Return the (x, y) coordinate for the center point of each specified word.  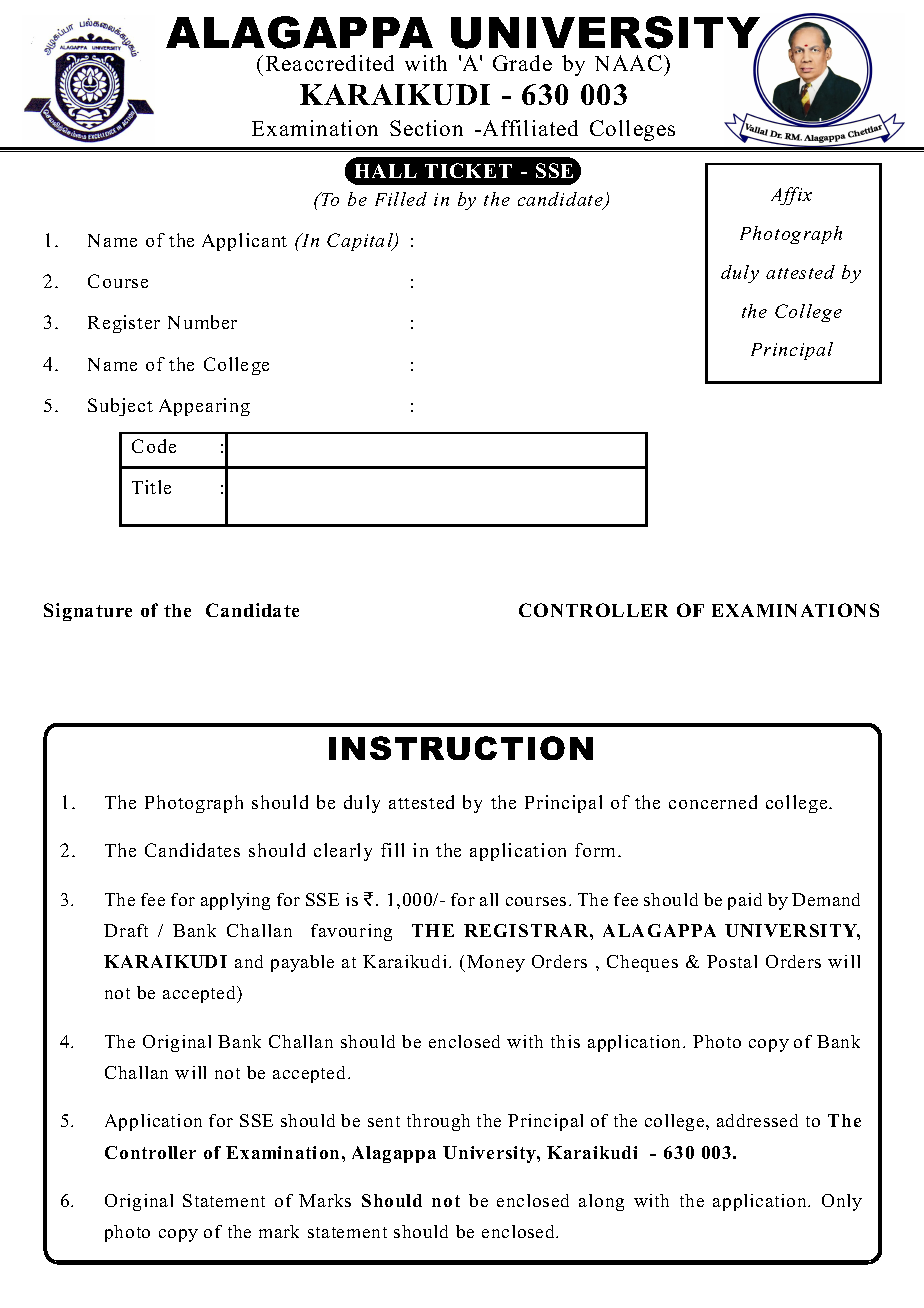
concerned (713, 802)
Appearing (204, 407)
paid (745, 901)
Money (496, 963)
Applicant (244, 242)
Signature (88, 612)
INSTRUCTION (461, 748)
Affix (791, 196)
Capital (361, 242)
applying (235, 901)
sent (384, 1121)
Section (426, 128)
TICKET (468, 170)
